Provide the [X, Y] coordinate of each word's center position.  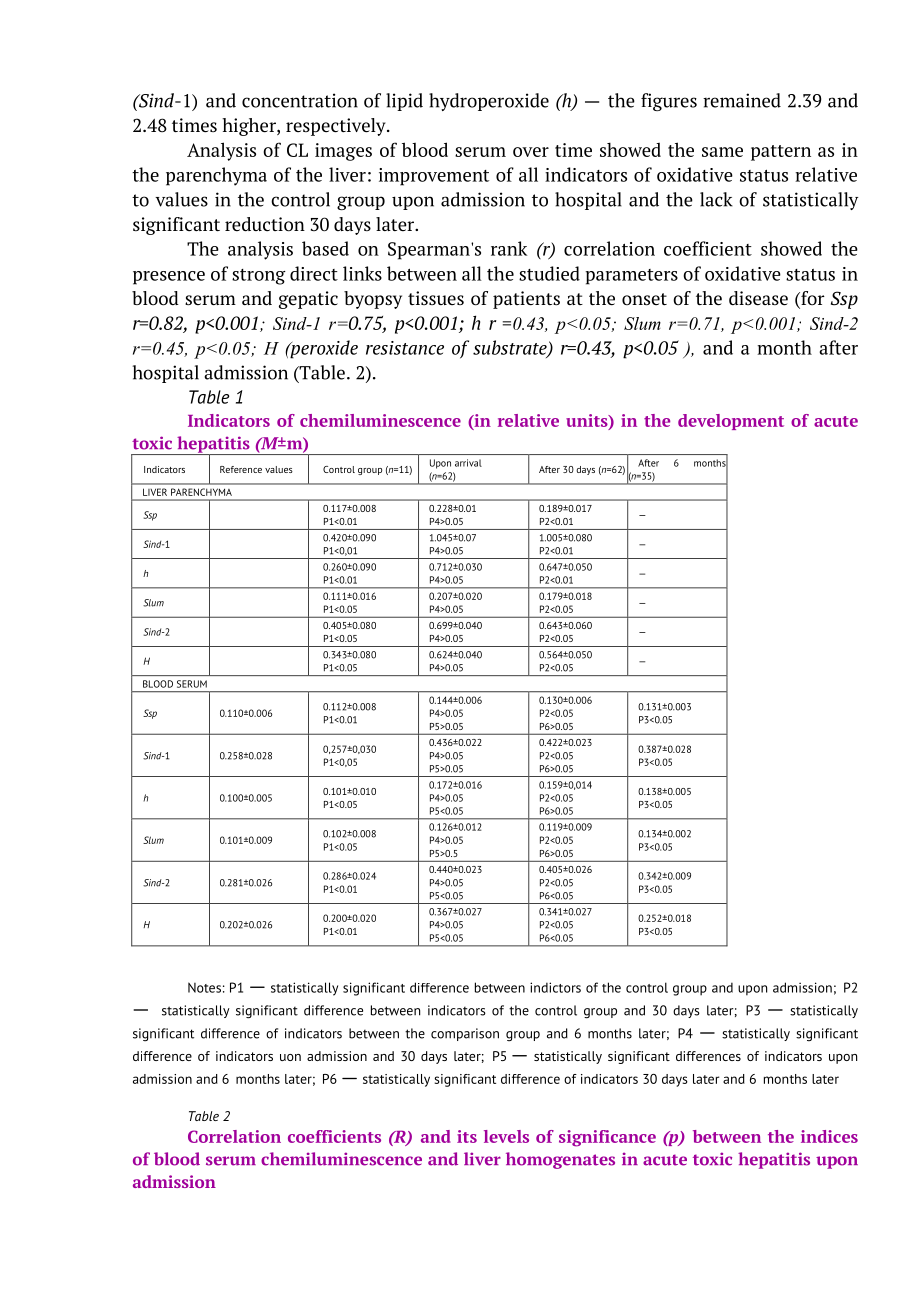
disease [758, 298]
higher [250, 127]
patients [526, 300]
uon [290, 1057]
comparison [465, 1034]
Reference [241, 469]
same [722, 152]
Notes [204, 987]
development [731, 422]
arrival [468, 463]
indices [829, 1136]
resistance [405, 348]
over [531, 152]
